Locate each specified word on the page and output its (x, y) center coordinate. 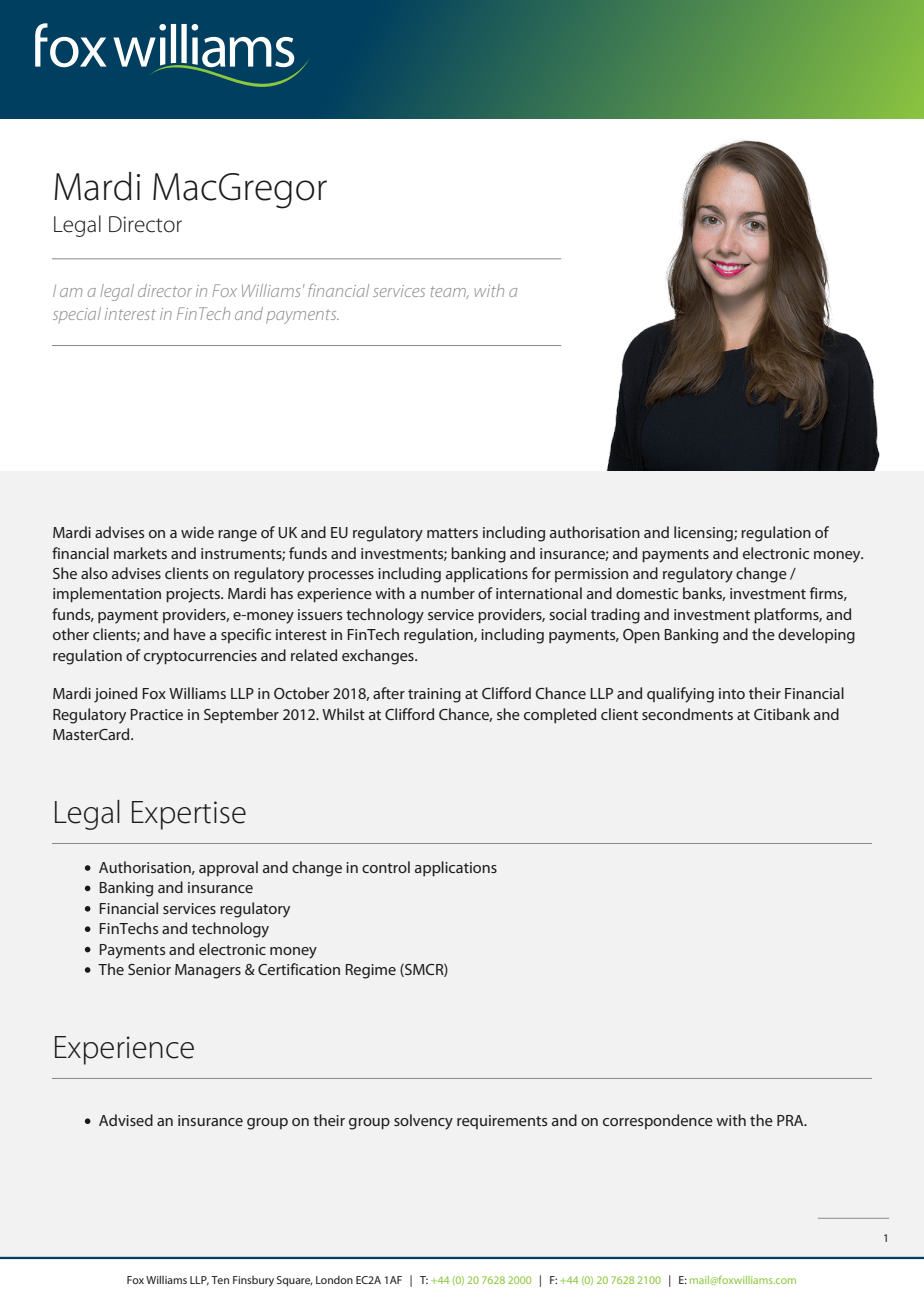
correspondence (658, 1121)
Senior (149, 969)
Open (641, 636)
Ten (220, 1280)
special (77, 315)
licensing (704, 534)
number (448, 593)
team (449, 292)
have (190, 634)
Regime (371, 971)
